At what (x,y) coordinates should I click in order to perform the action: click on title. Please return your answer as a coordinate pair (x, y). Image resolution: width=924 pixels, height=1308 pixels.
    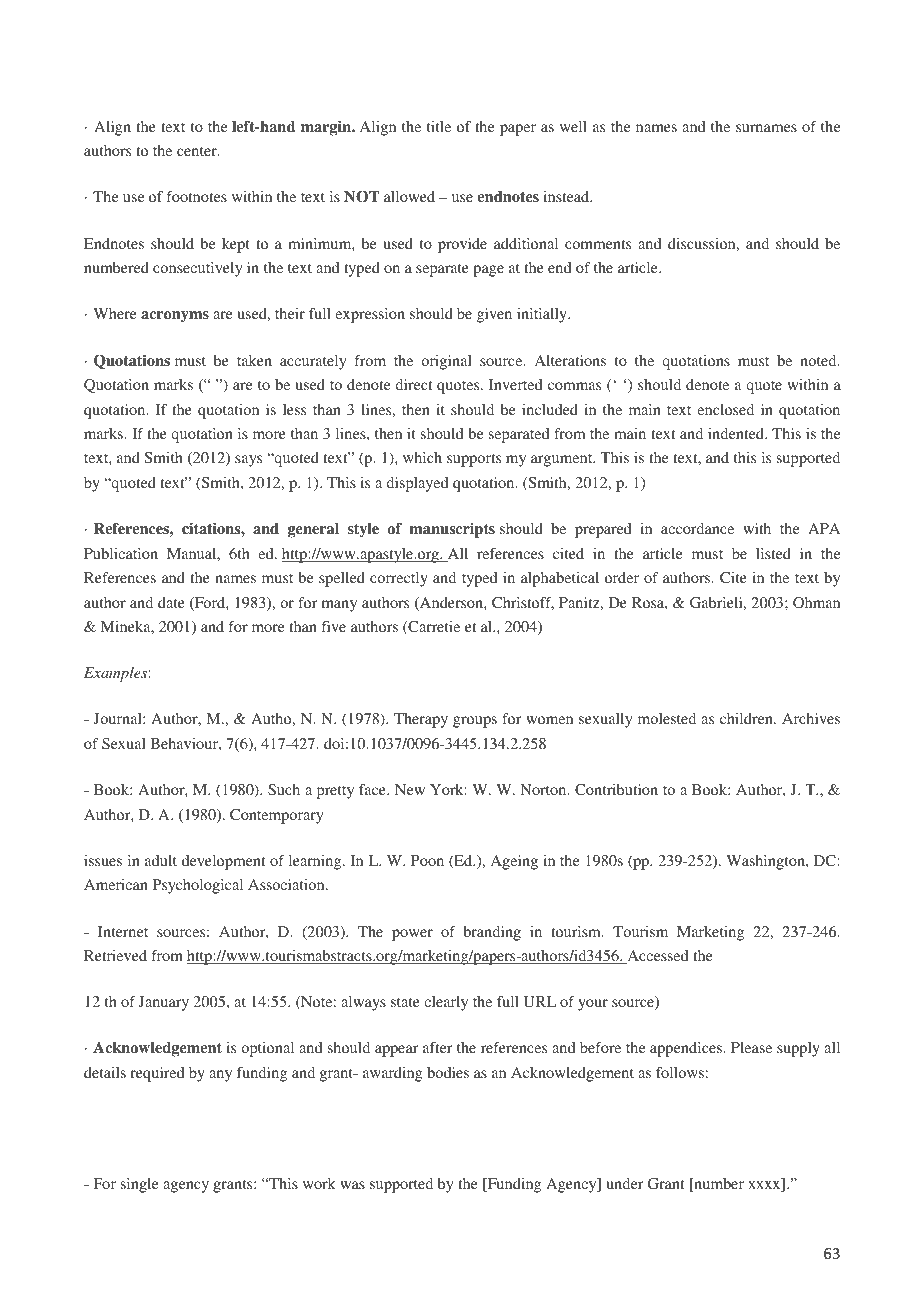
    Looking at the image, I should click on (439, 126).
